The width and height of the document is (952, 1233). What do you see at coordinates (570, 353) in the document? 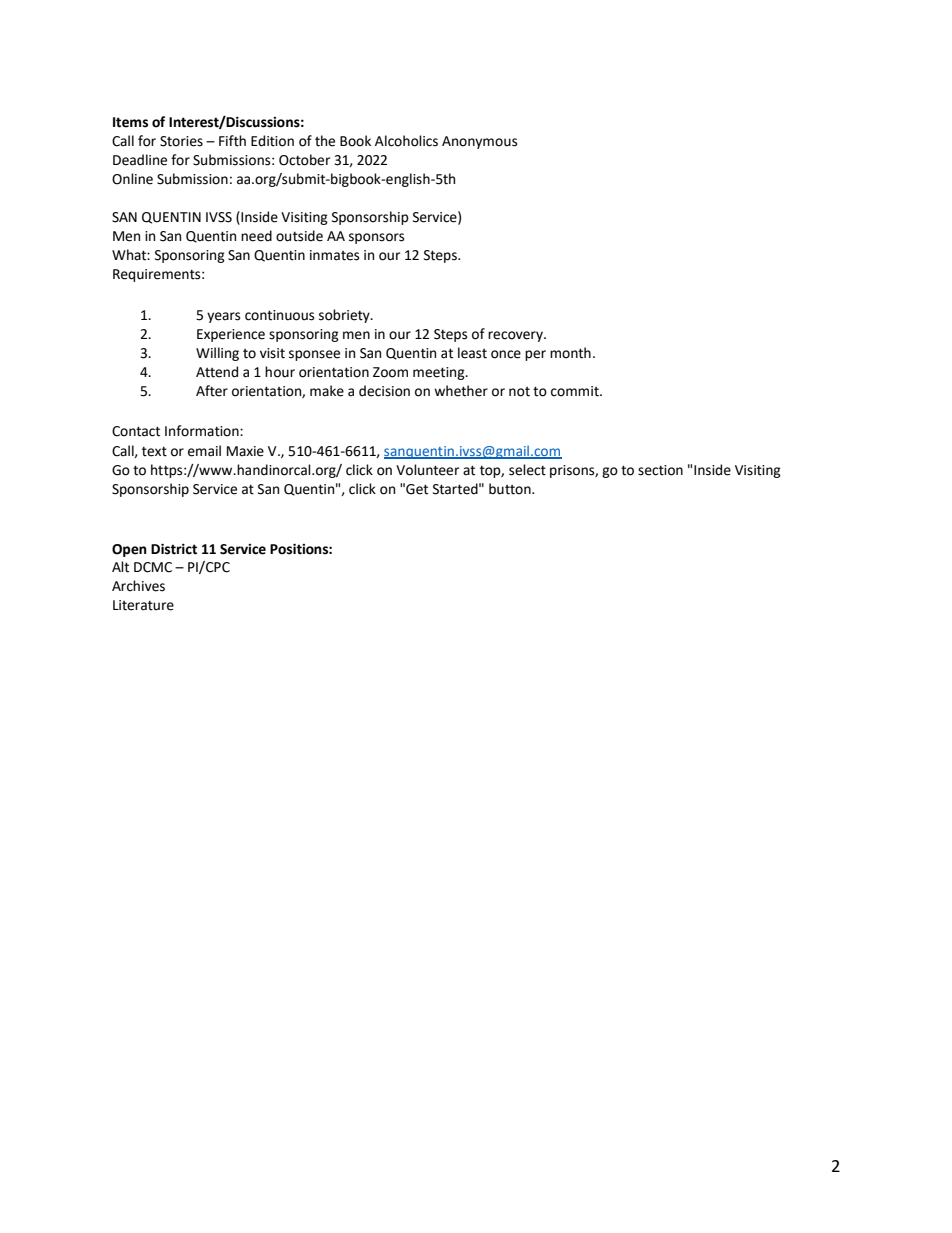
I see `month` at bounding box center [570, 353].
